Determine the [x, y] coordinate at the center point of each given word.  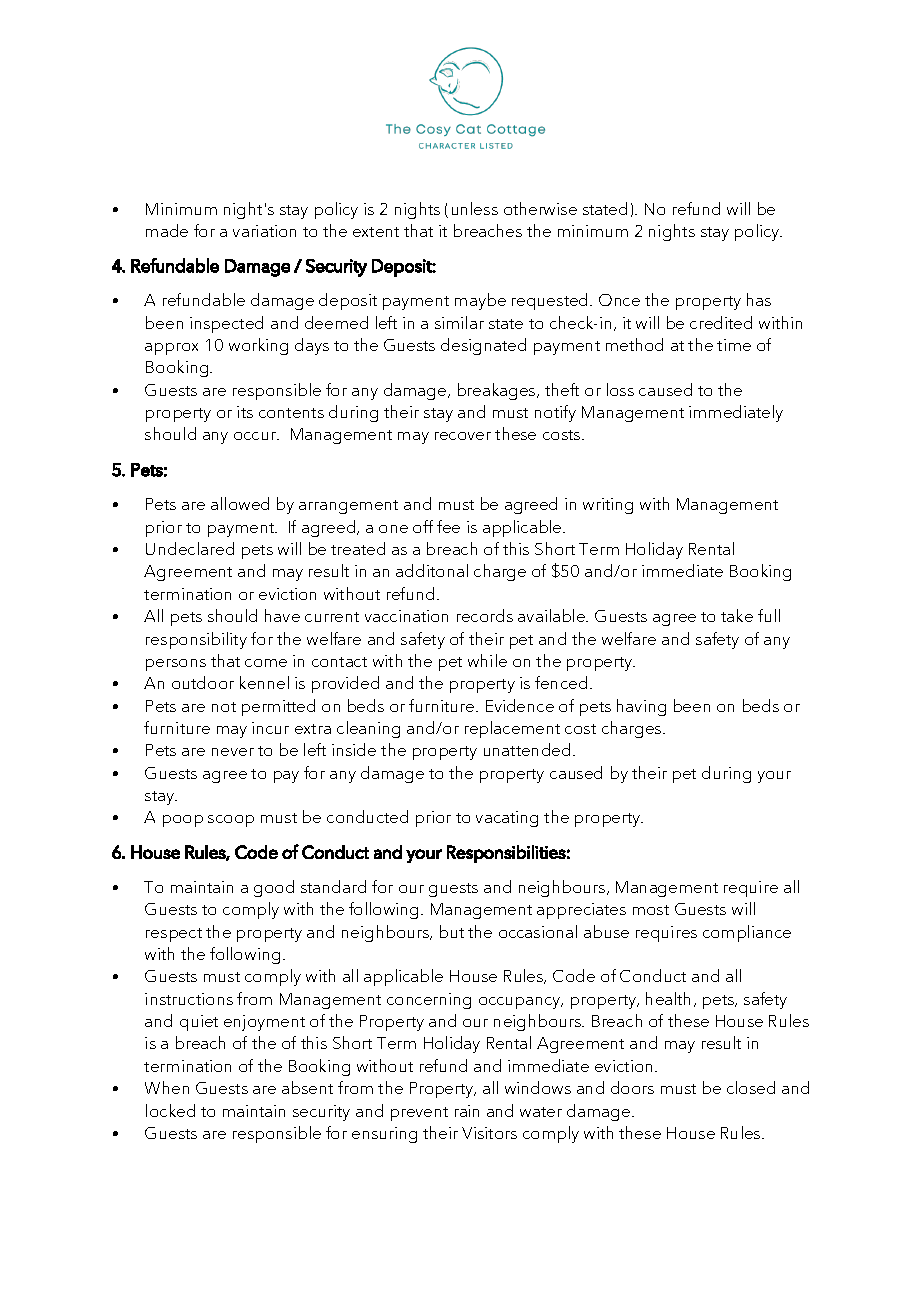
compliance [747, 933]
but [452, 931]
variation [264, 231]
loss [620, 389]
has [759, 299]
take [737, 615]
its [245, 412]
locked [170, 1110]
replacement [512, 729]
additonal [432, 570]
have [282, 615]
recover [463, 436]
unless [475, 208]
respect [174, 935]
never [233, 752]
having [641, 707]
